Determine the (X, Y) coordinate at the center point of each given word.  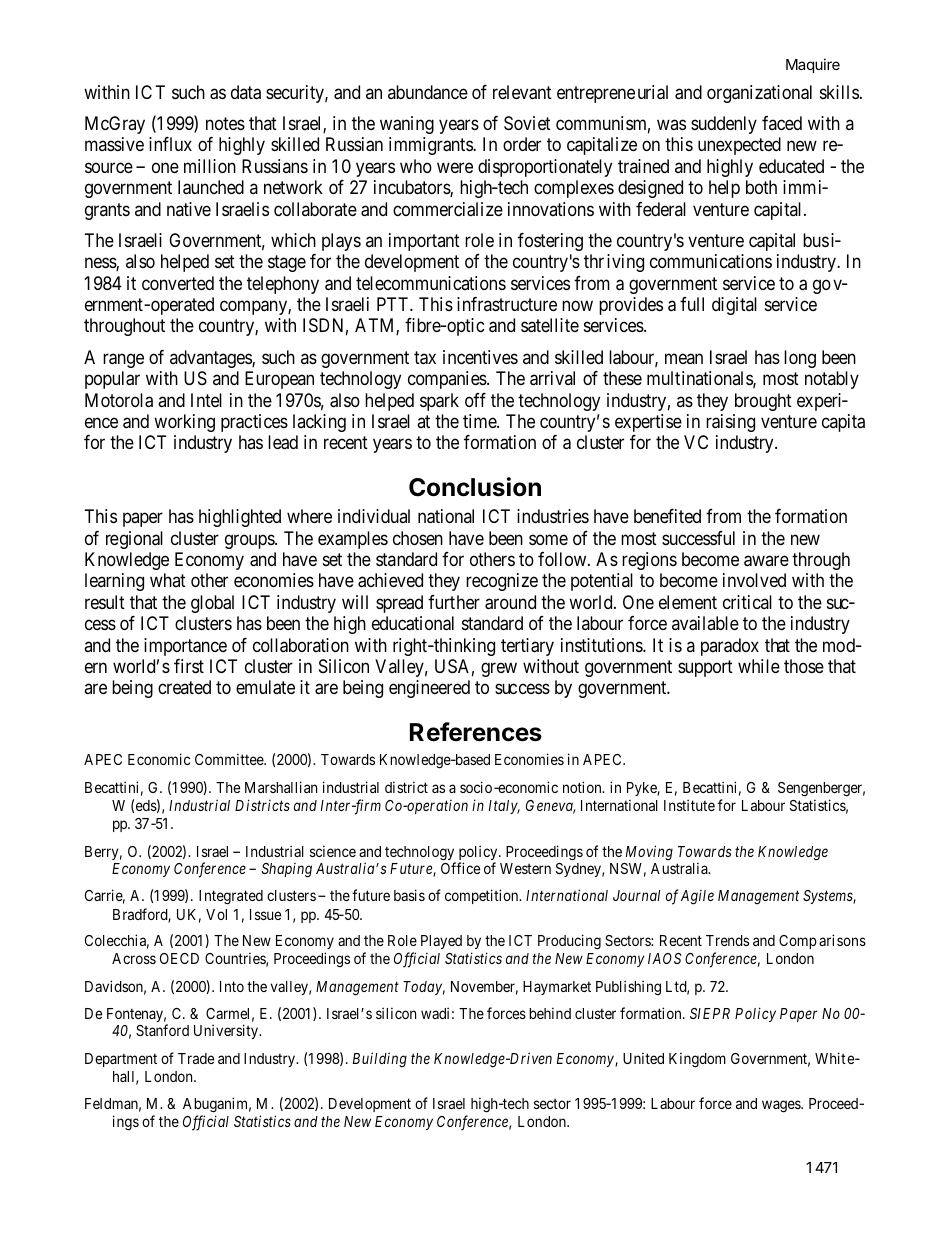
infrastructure (507, 304)
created (184, 687)
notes (225, 123)
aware (766, 561)
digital (734, 306)
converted (178, 283)
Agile (697, 897)
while (759, 666)
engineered (429, 689)
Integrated (231, 897)
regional (134, 540)
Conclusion (475, 487)
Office (460, 868)
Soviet (527, 123)
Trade (196, 1058)
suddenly (724, 125)
